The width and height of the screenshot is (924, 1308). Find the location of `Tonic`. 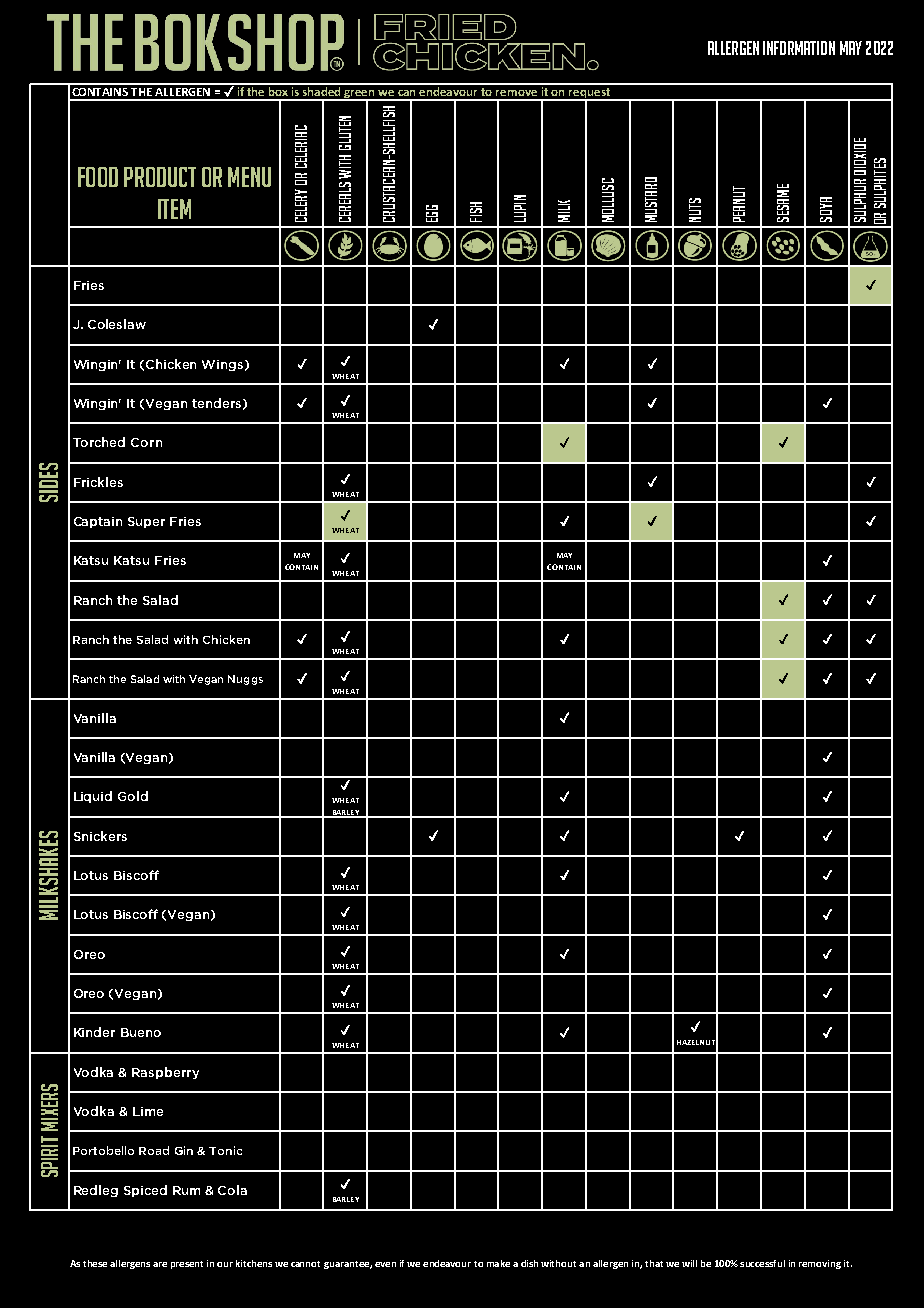

Tonic is located at coordinates (225, 1150).
